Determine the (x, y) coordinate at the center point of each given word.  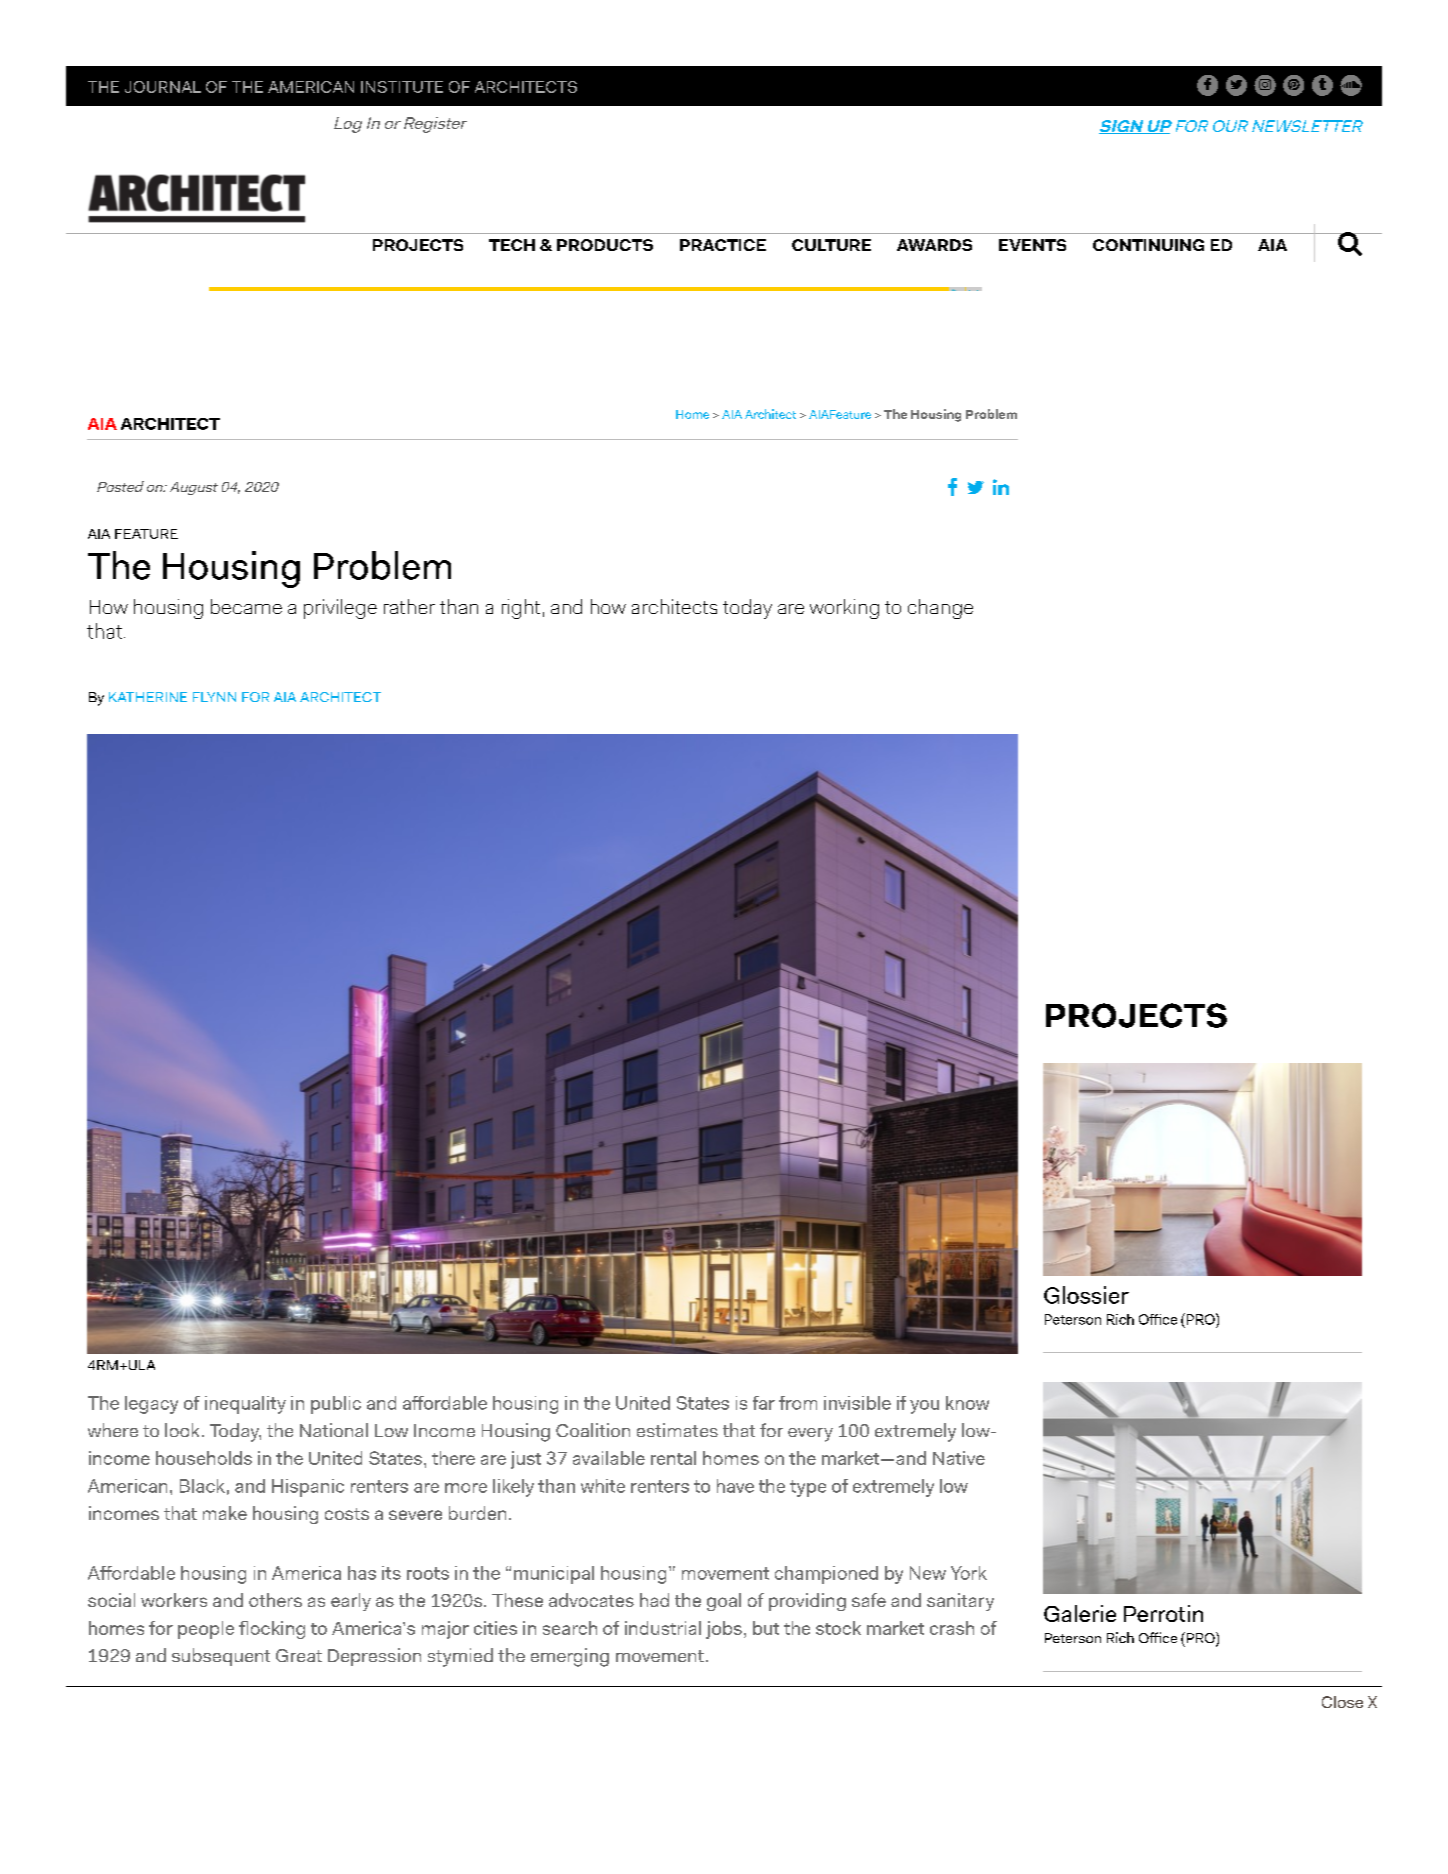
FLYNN (214, 697)
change (940, 609)
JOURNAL (163, 87)
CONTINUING (1148, 245)
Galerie (1080, 1613)
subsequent (221, 1657)
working (844, 609)
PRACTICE (723, 245)
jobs (724, 1630)
